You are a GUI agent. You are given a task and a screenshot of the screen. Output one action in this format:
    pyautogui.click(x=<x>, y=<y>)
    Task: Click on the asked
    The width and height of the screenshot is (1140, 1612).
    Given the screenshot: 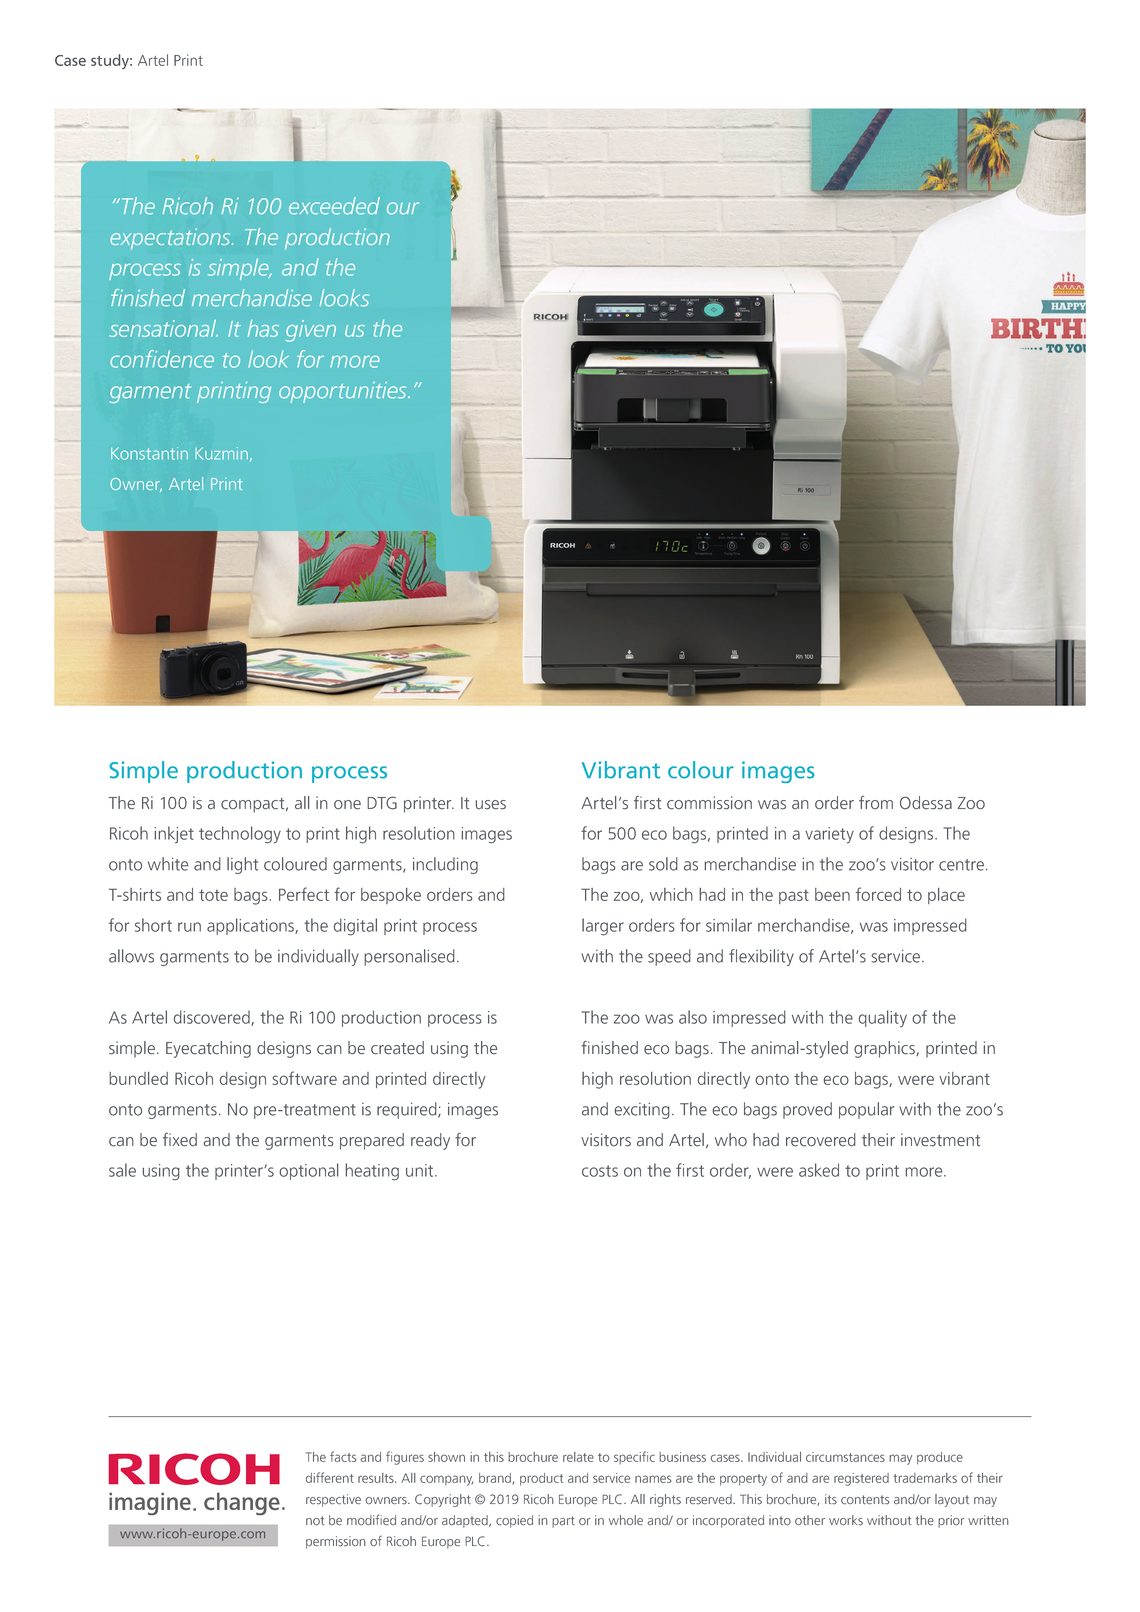 What is the action you would take?
    pyautogui.click(x=819, y=1170)
